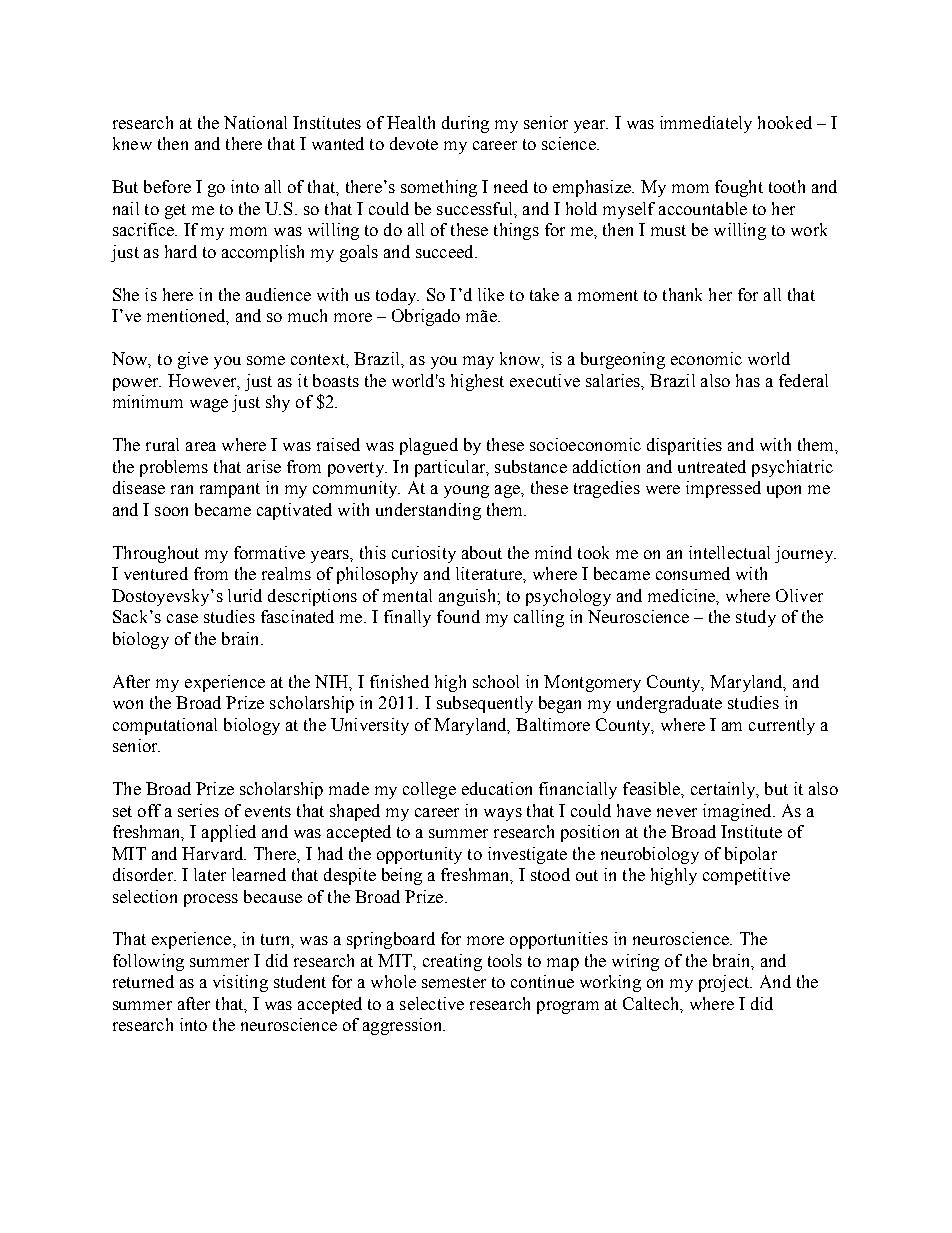 The image size is (952, 1233). What do you see at coordinates (465, 124) in the page?
I see `during` at bounding box center [465, 124].
